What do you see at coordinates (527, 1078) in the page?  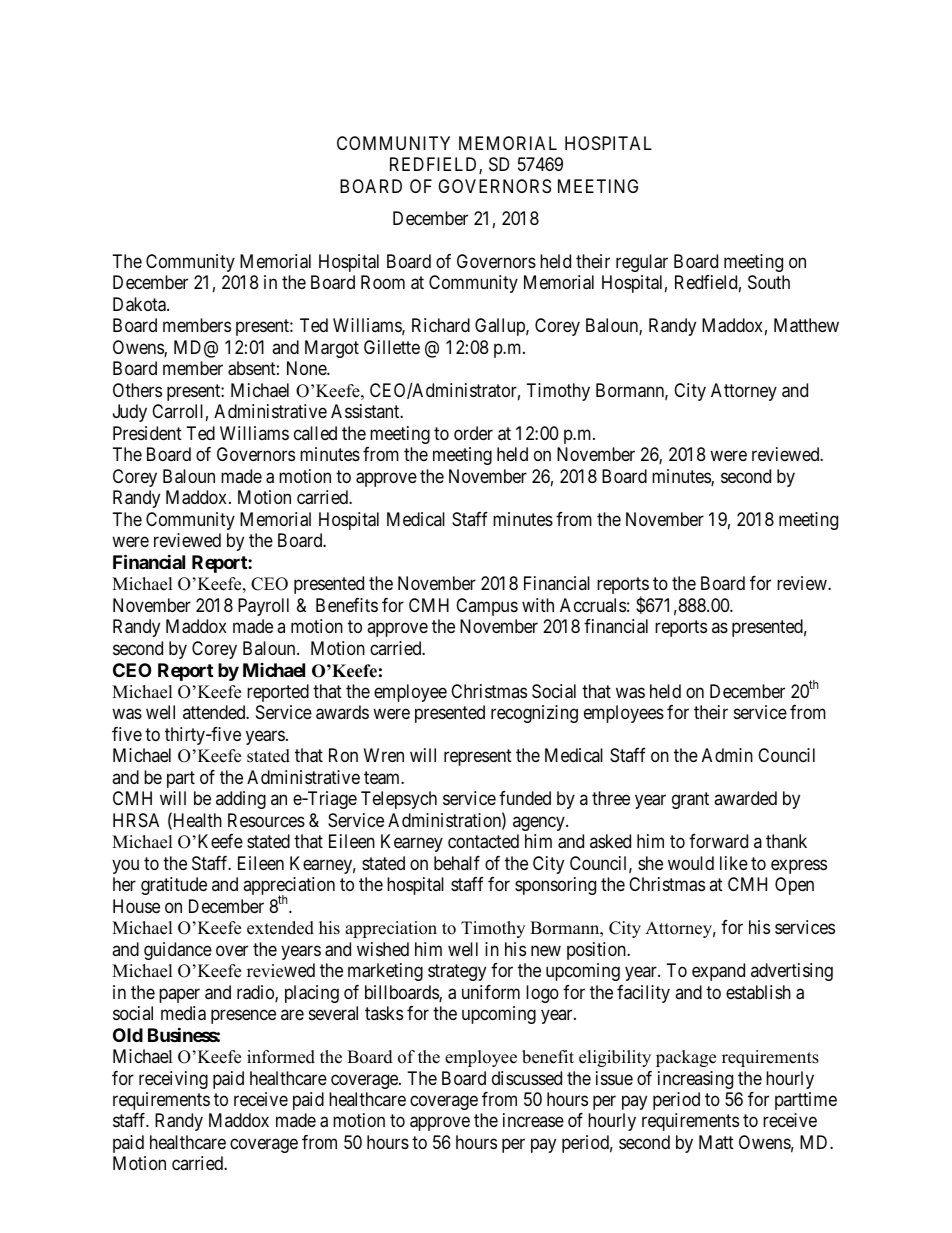 I see `discussed` at bounding box center [527, 1078].
